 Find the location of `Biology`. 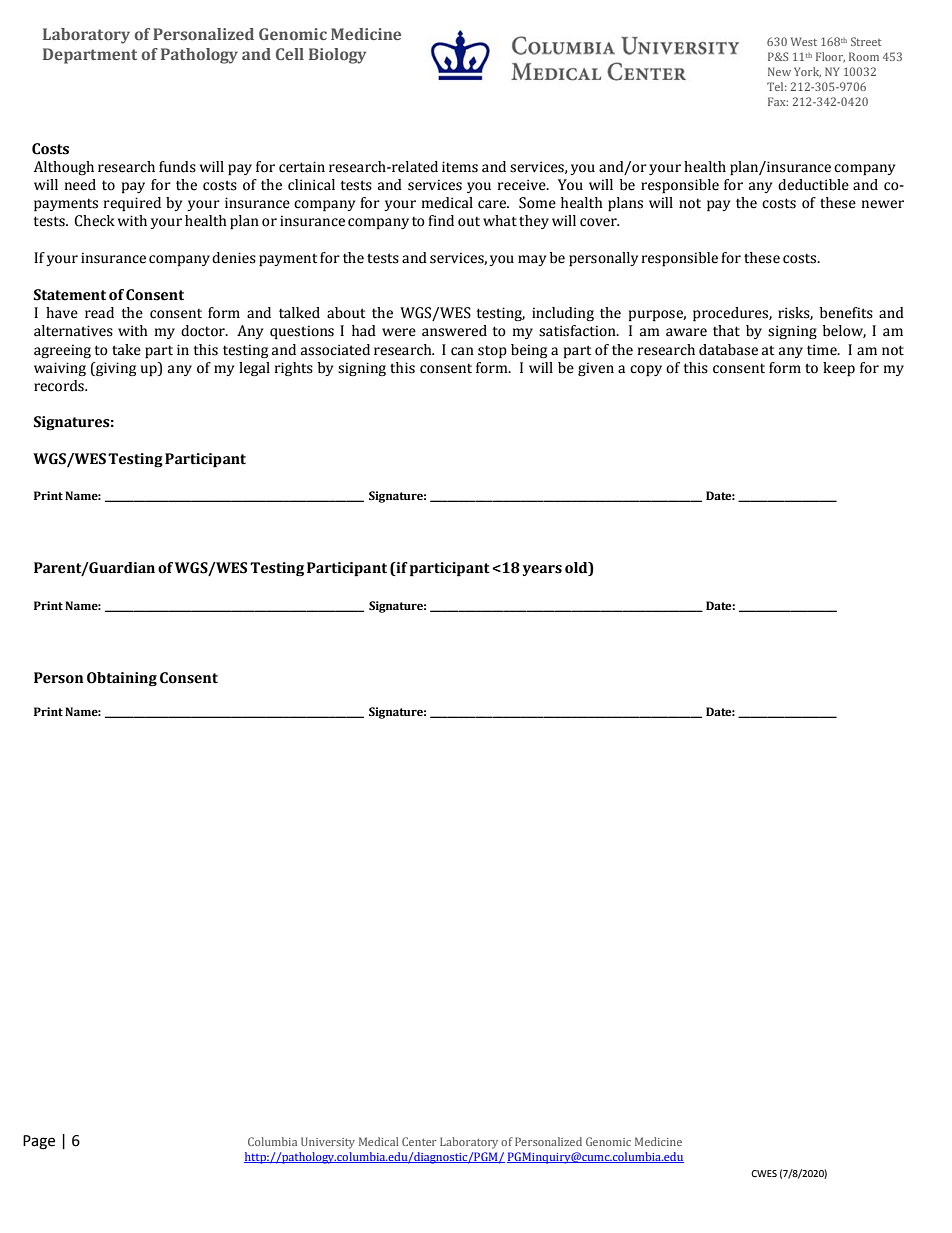

Biology is located at coordinates (337, 56).
